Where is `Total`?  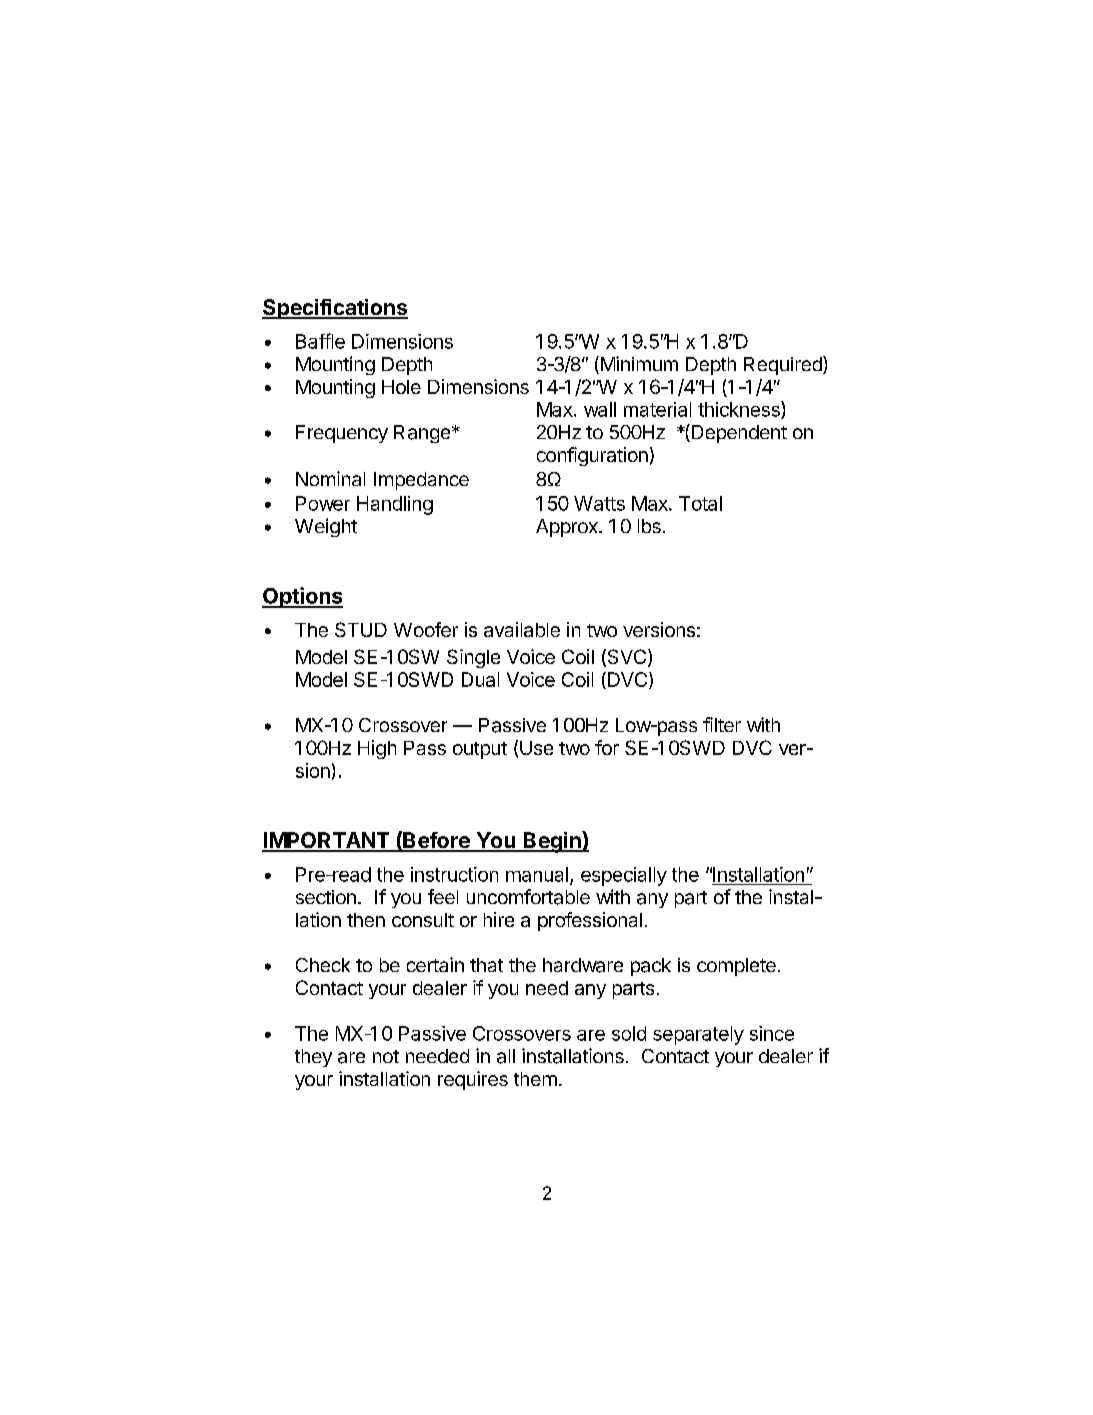 Total is located at coordinates (700, 503).
